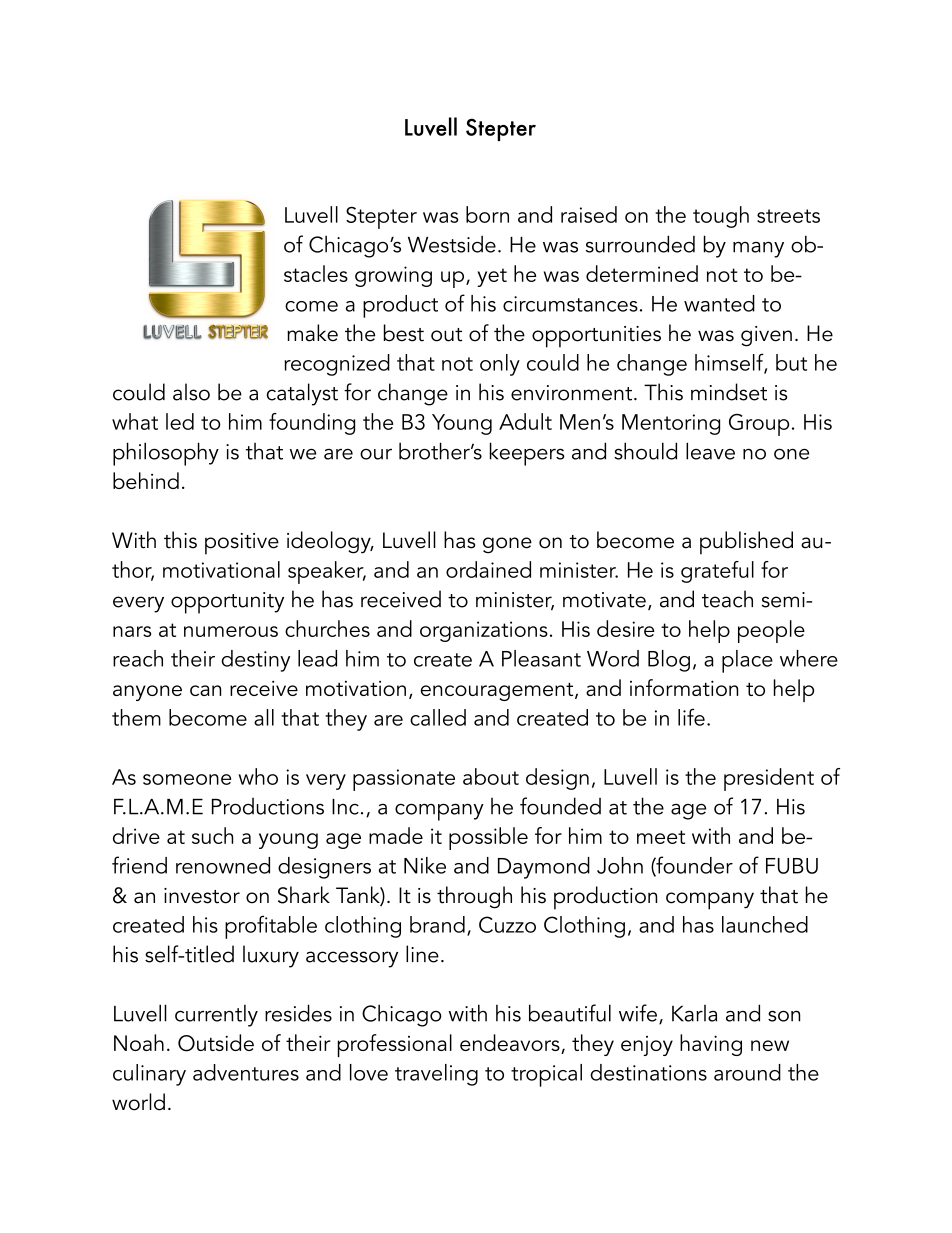 Image resolution: width=952 pixels, height=1233 pixels. What do you see at coordinates (246, 1072) in the screenshot?
I see `adventures` at bounding box center [246, 1072].
